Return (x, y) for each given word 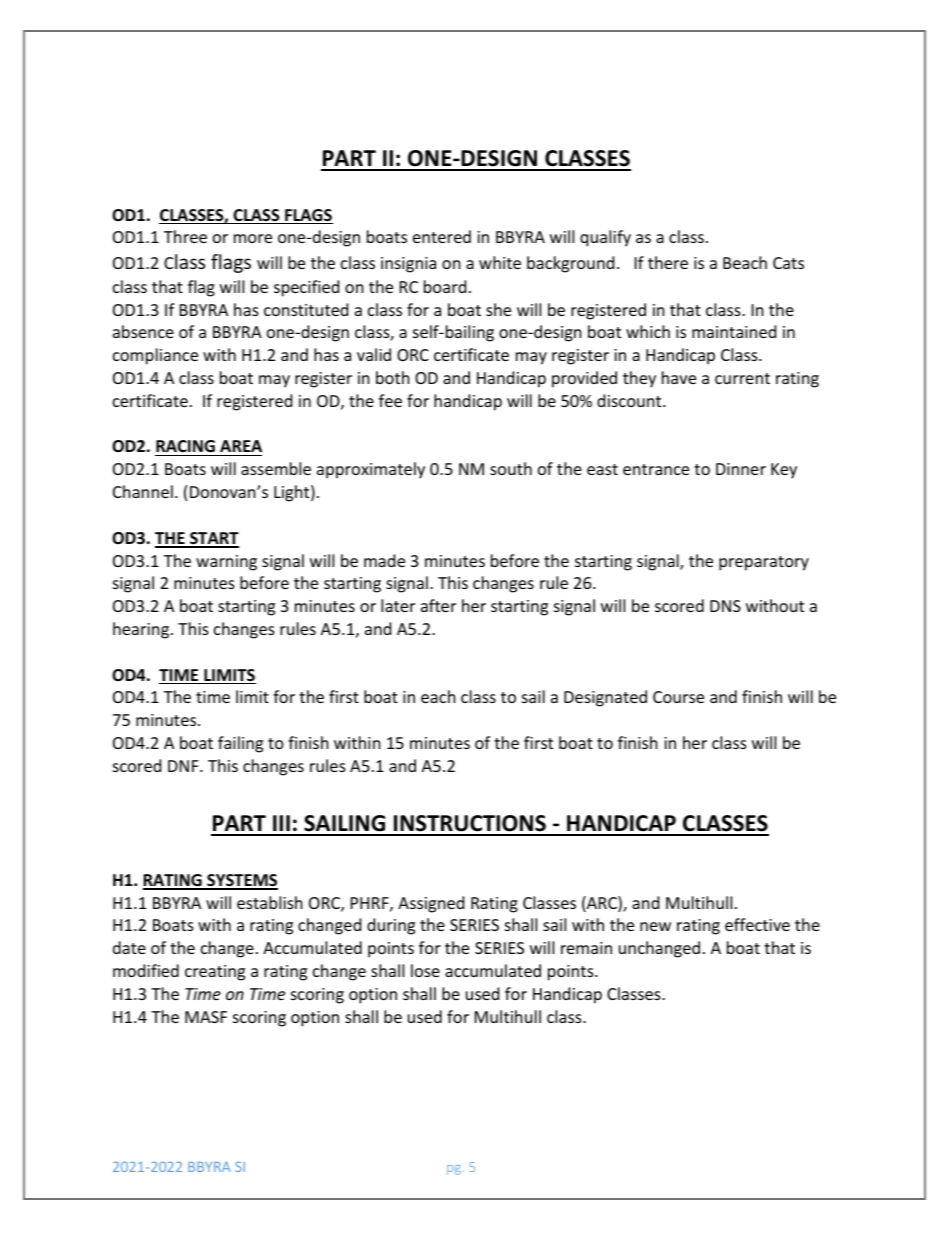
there (668, 262)
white (500, 262)
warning (226, 563)
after (438, 605)
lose (425, 970)
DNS (725, 606)
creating (215, 973)
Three (185, 236)
